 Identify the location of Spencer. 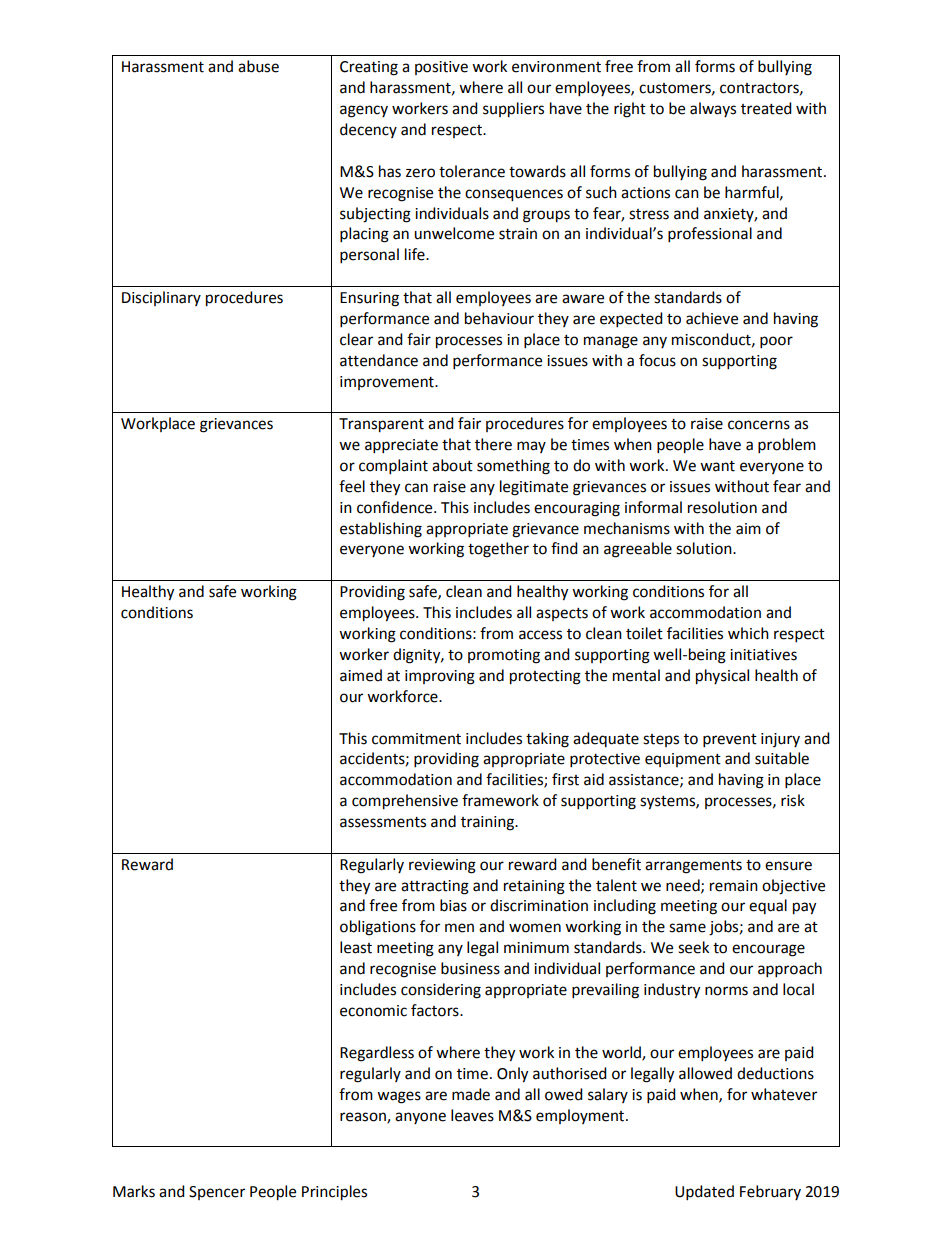
(217, 1193).
